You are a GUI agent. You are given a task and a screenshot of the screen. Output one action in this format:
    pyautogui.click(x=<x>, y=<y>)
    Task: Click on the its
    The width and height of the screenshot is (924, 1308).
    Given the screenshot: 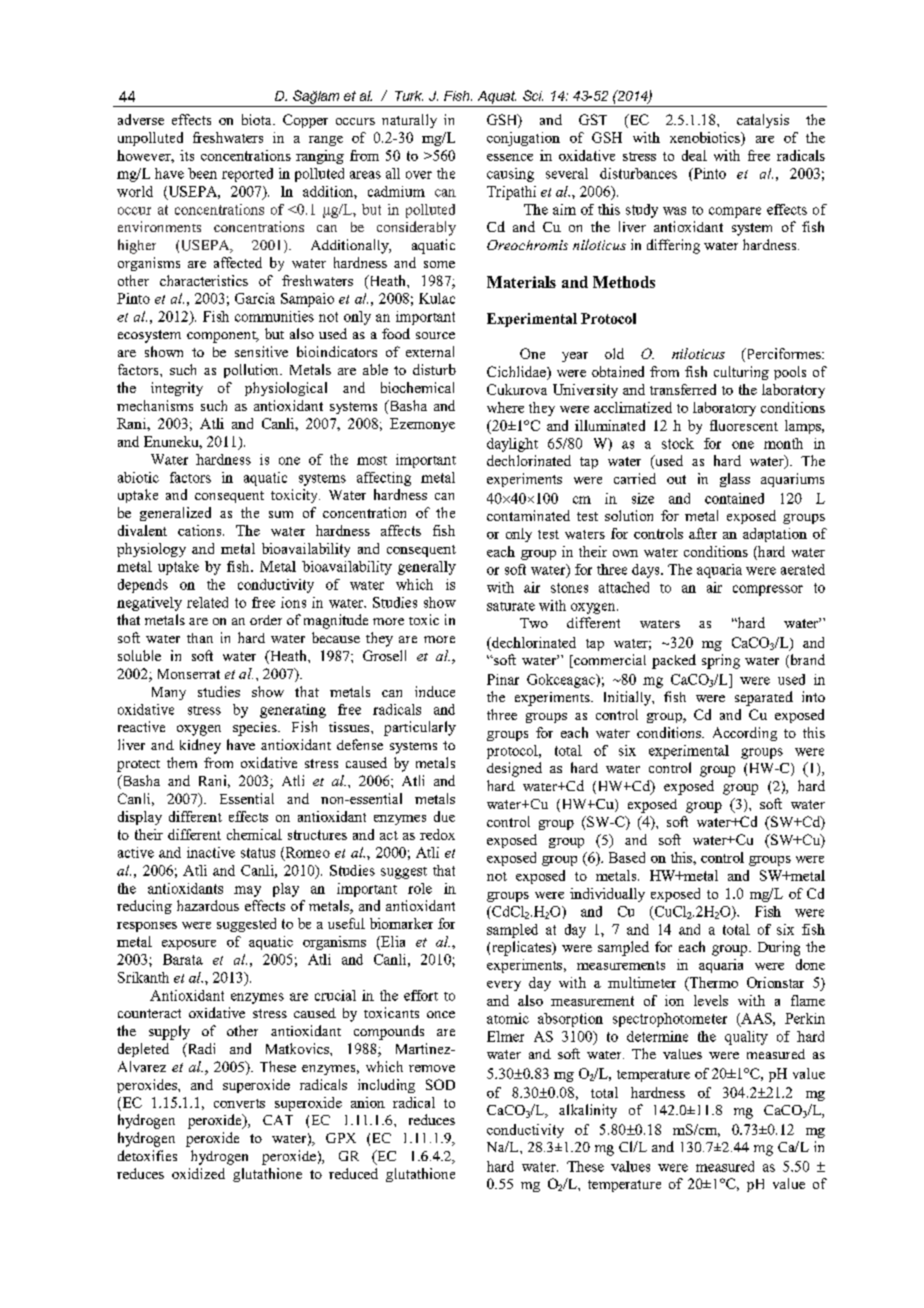 What is the action you would take?
    pyautogui.click(x=187, y=155)
